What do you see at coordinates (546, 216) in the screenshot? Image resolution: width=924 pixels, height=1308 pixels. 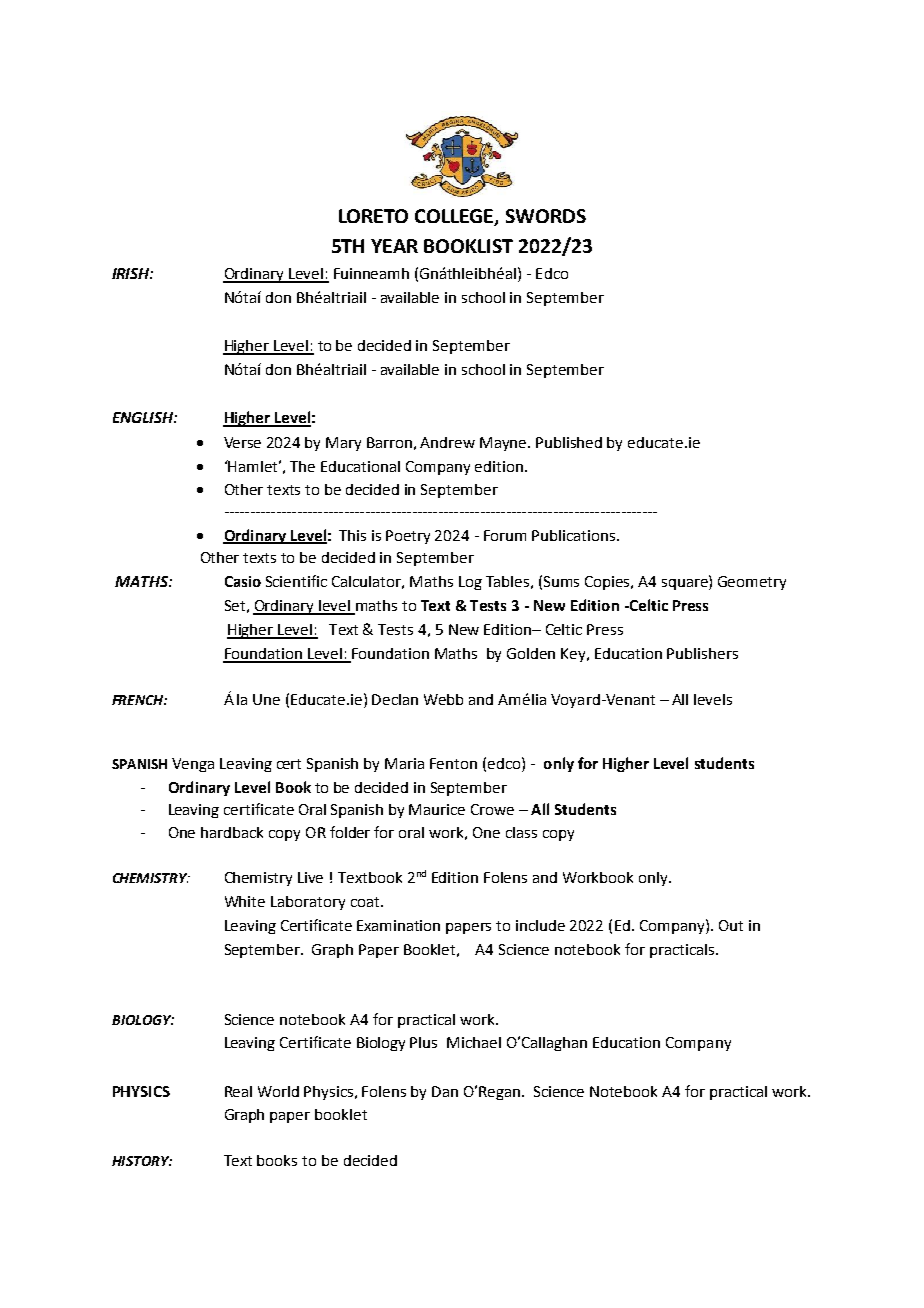 I see `SWORDS` at bounding box center [546, 216].
